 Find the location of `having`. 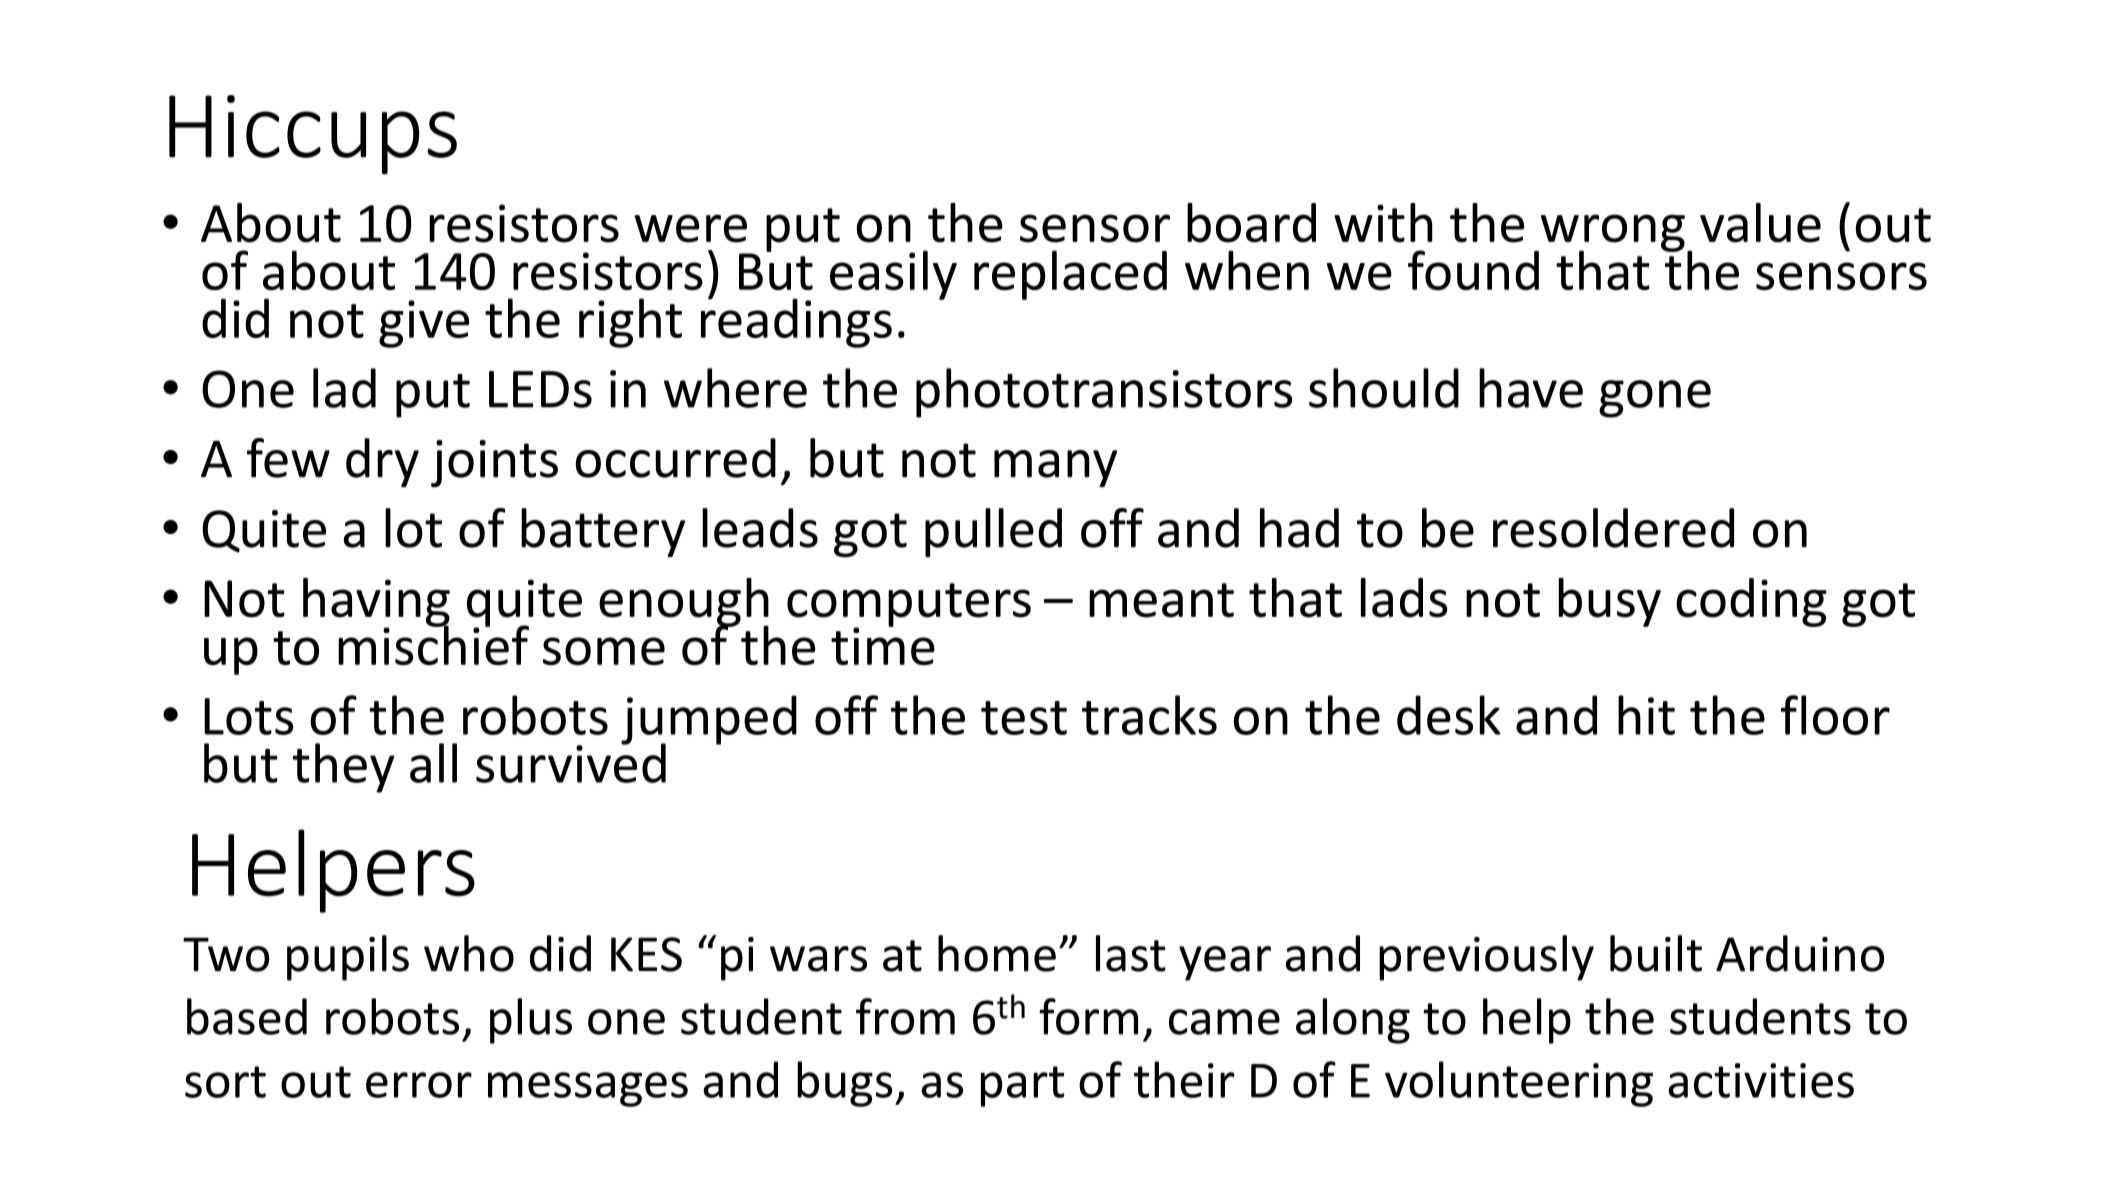

having is located at coordinates (376, 603).
